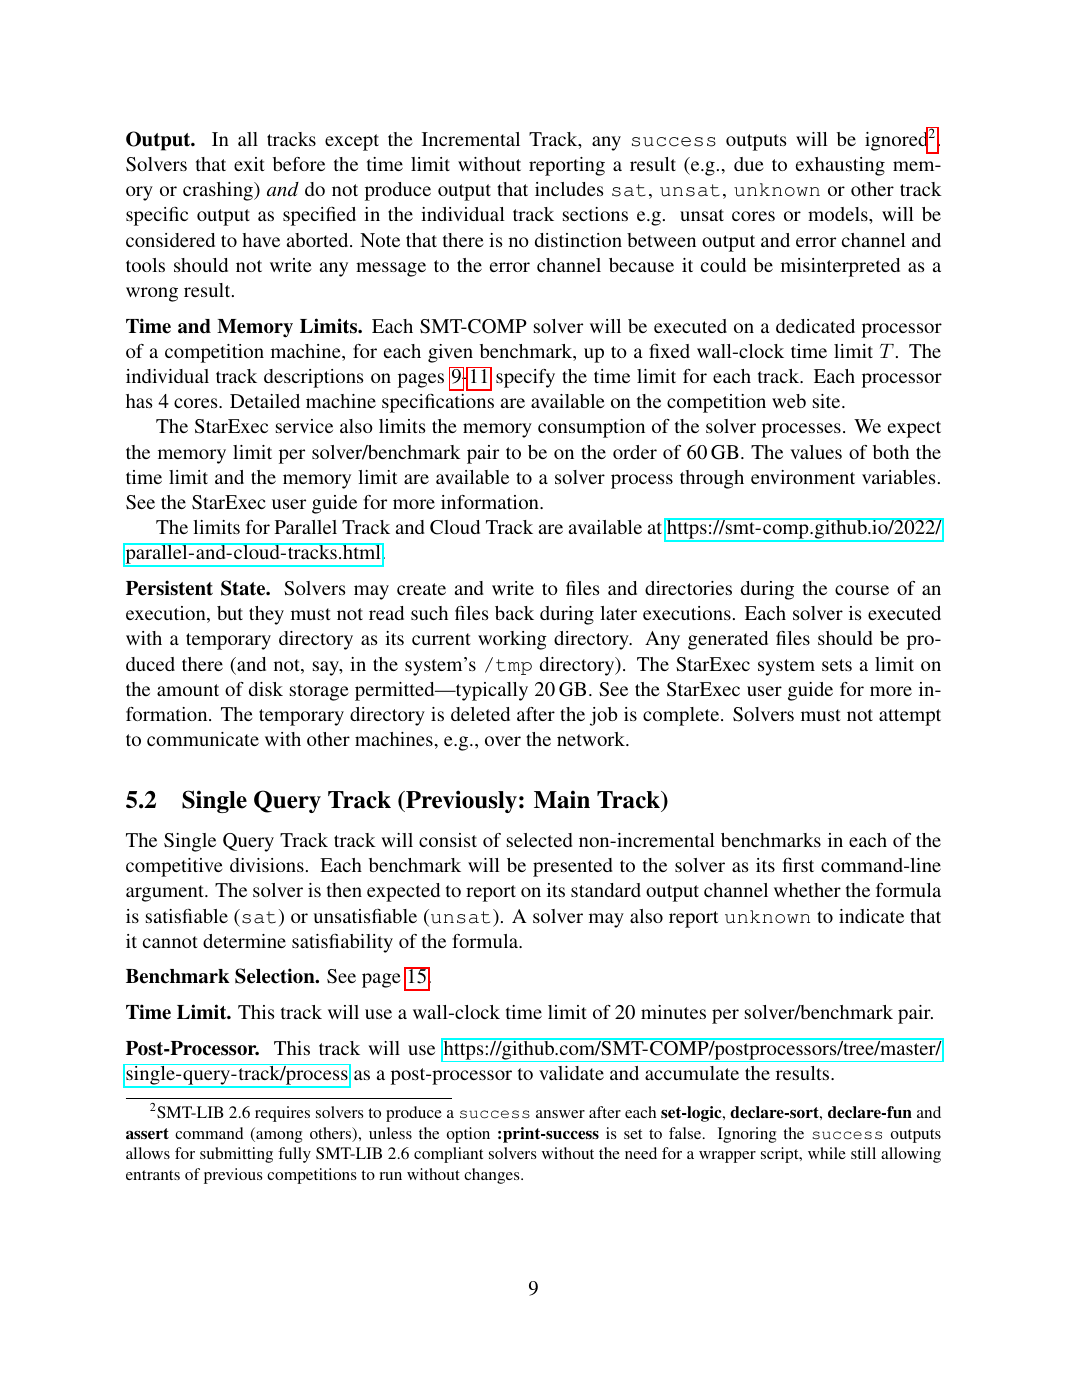  What do you see at coordinates (514, 667) in the image?
I see `tmp` at bounding box center [514, 667].
